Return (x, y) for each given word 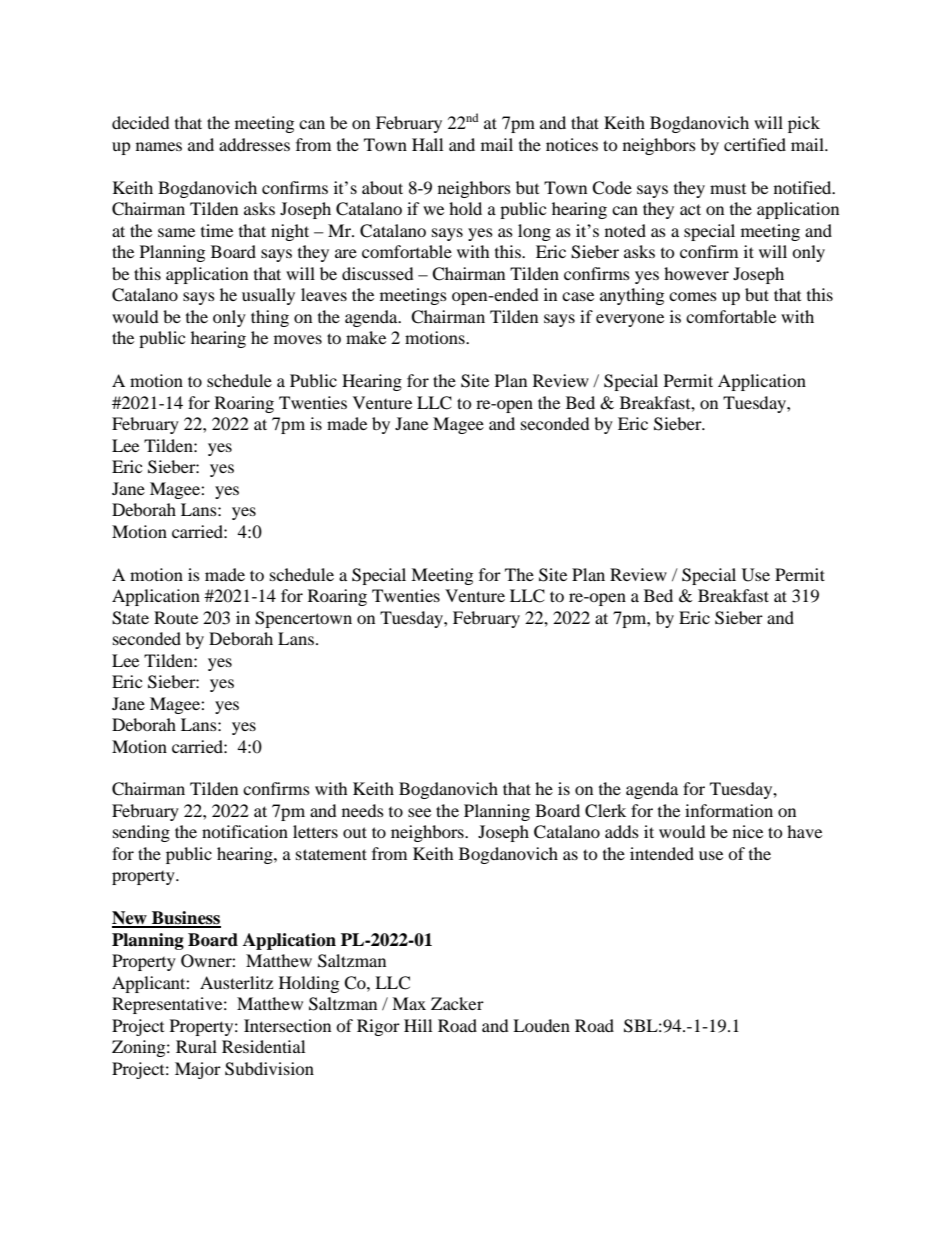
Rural (196, 1046)
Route (176, 617)
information (729, 810)
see (419, 812)
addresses (254, 144)
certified (755, 144)
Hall (427, 144)
